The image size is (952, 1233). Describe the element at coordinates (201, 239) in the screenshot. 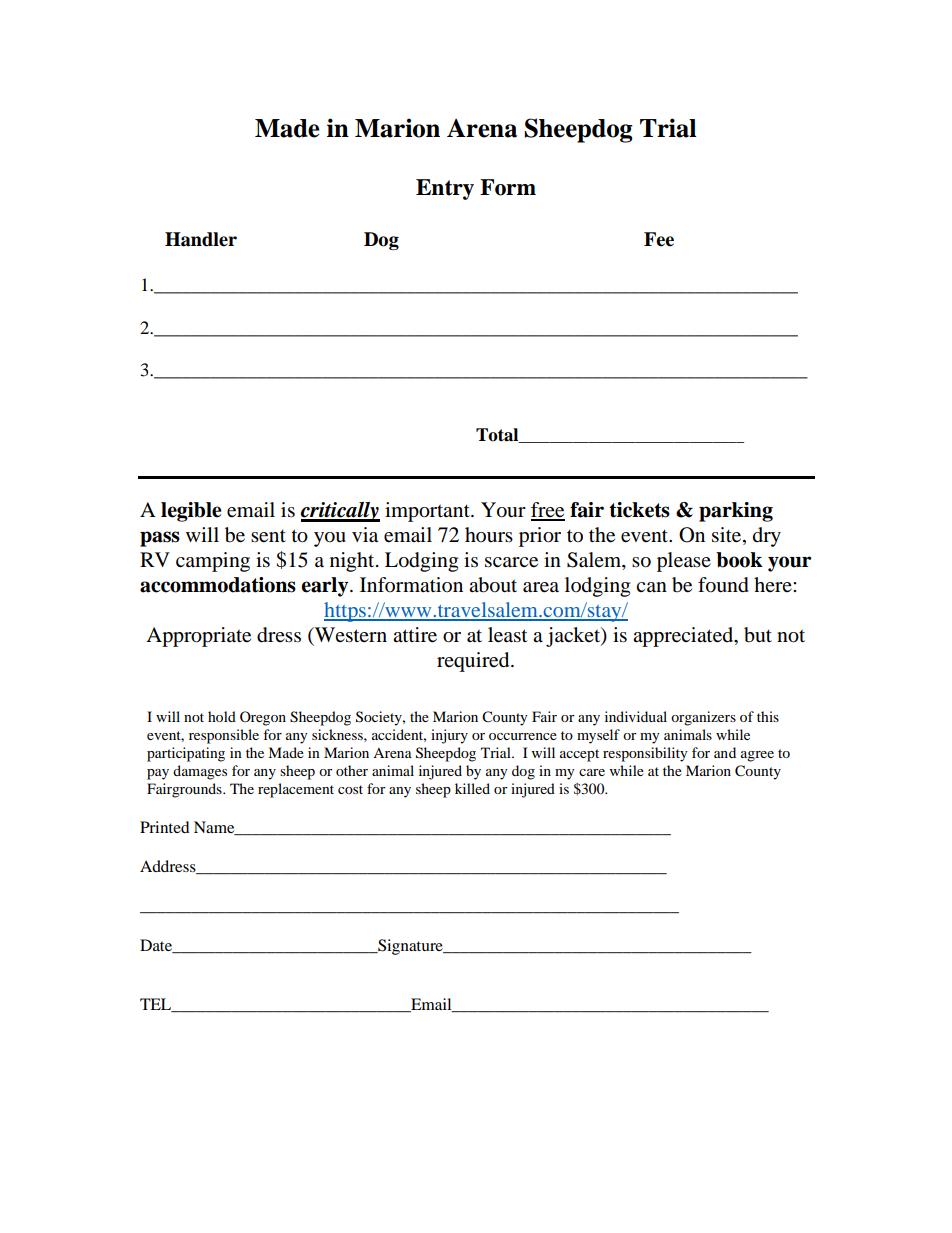

I see `Handler` at that location.
